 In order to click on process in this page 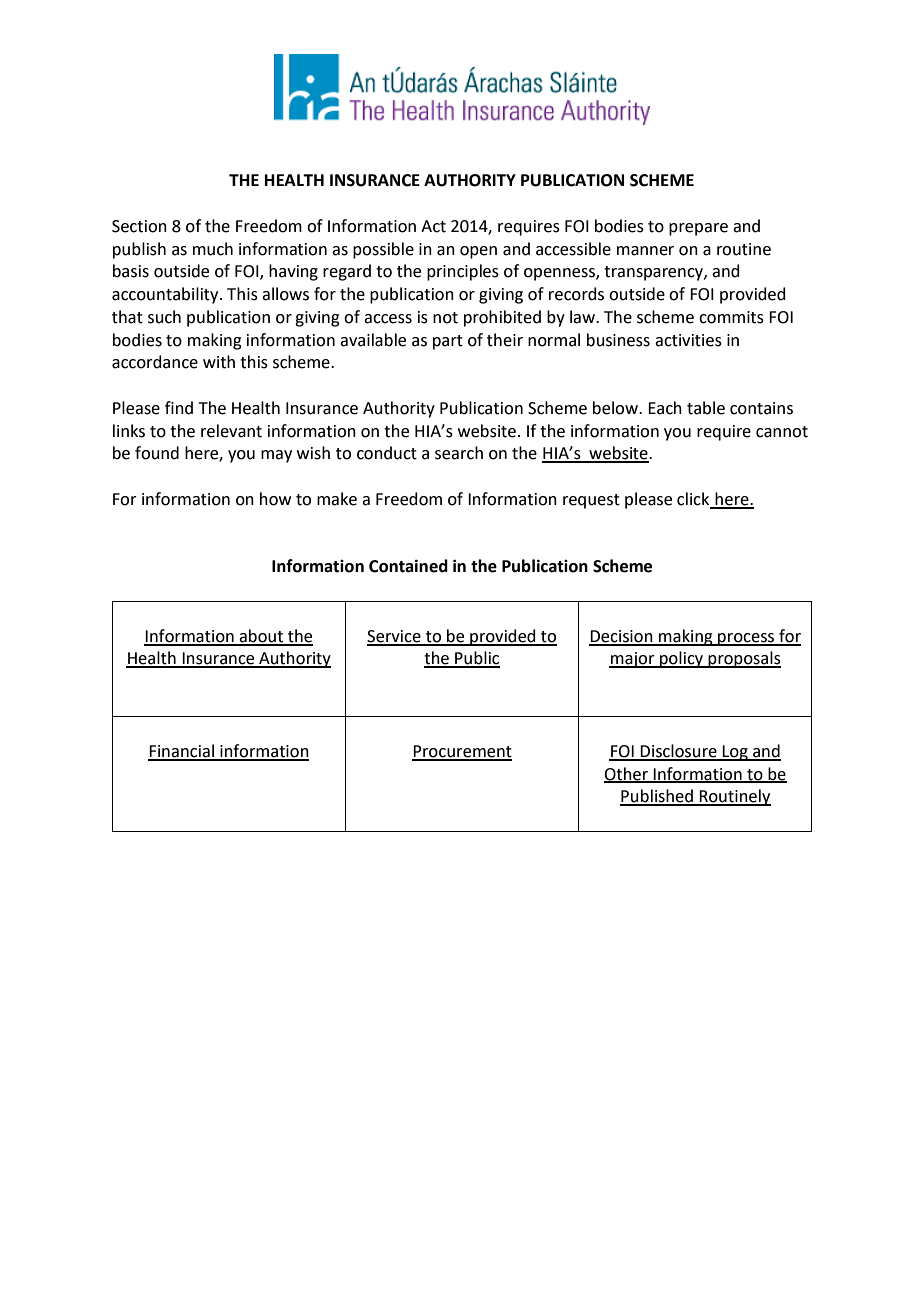, I will do `click(746, 639)`.
